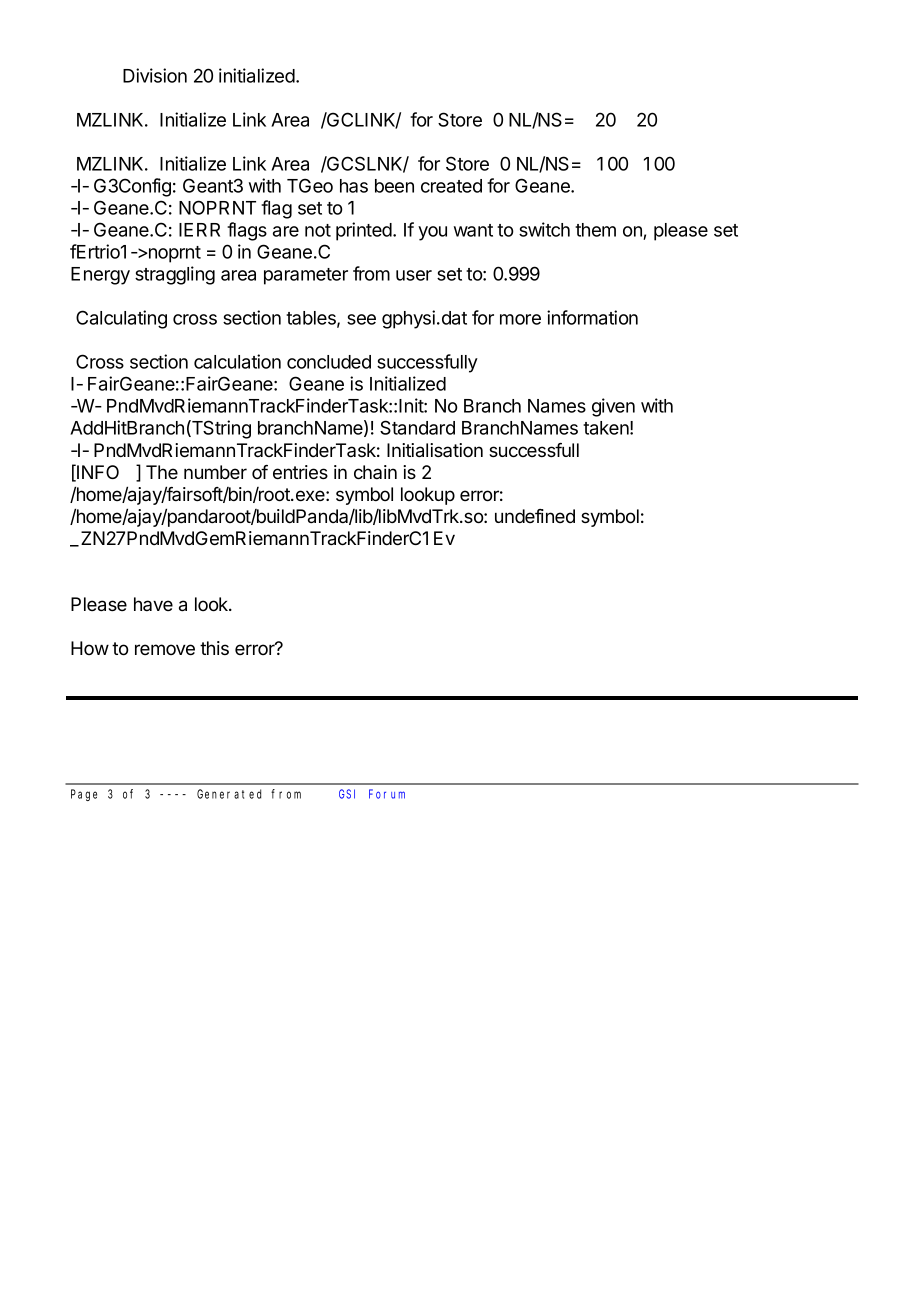 This image has height=1308, width=924. I want to click on undefined, so click(535, 516).
